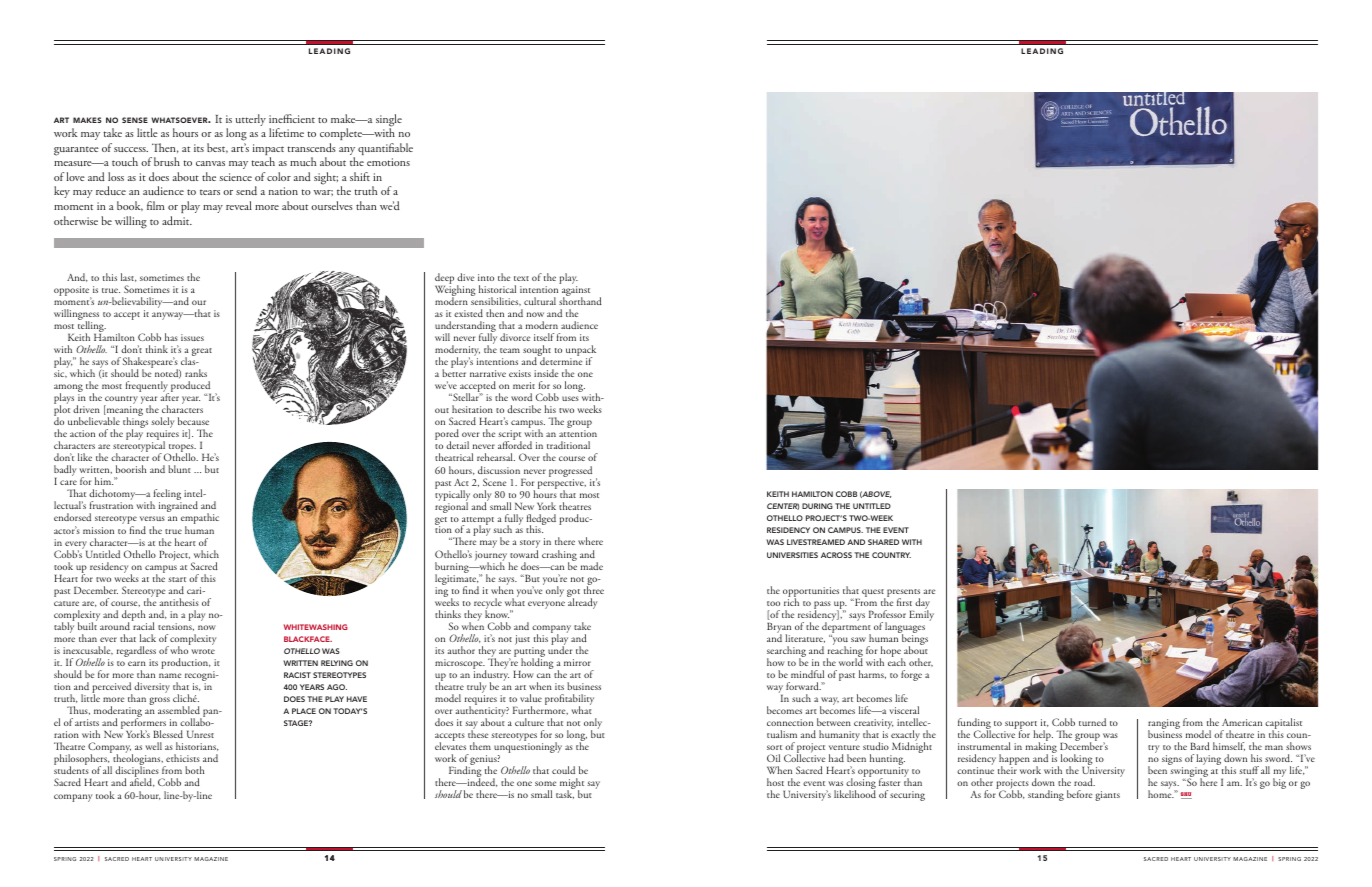  I want to click on quantifiable, so click(385, 149).
